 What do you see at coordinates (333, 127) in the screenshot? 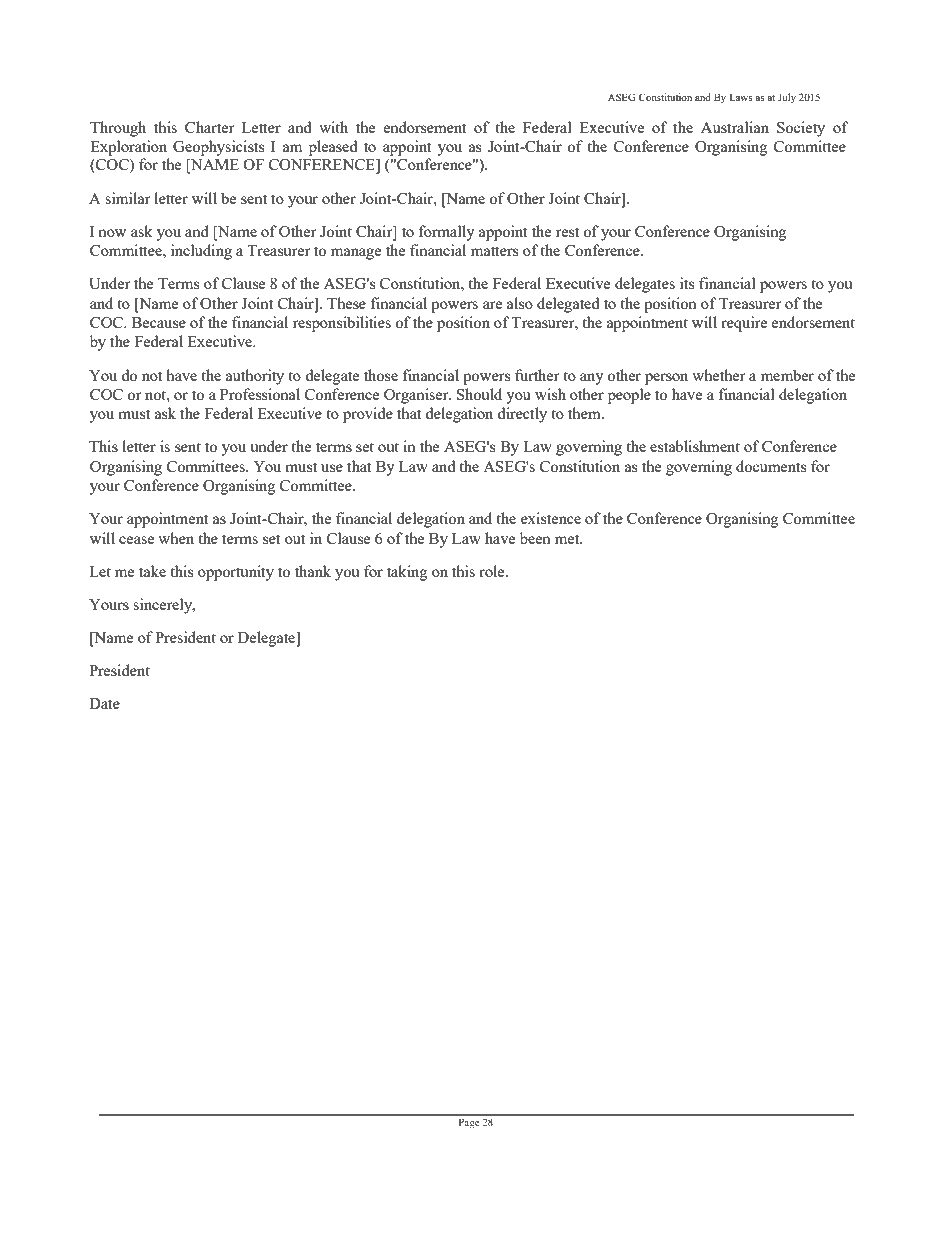
I see `with` at bounding box center [333, 127].
